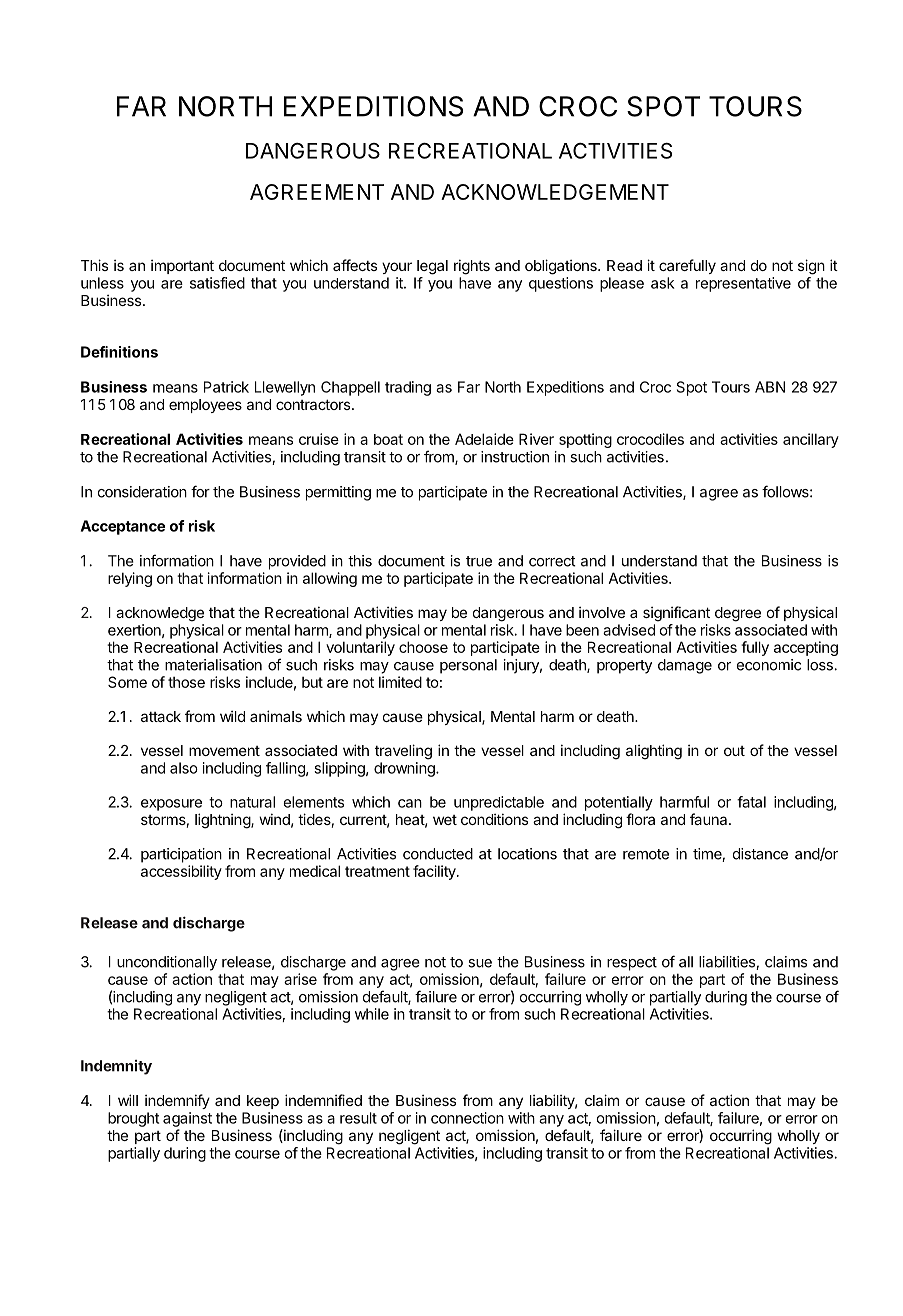 The width and height of the page is (903, 1316). Describe the element at coordinates (177, 1101) in the page. I see `indemnify` at that location.
